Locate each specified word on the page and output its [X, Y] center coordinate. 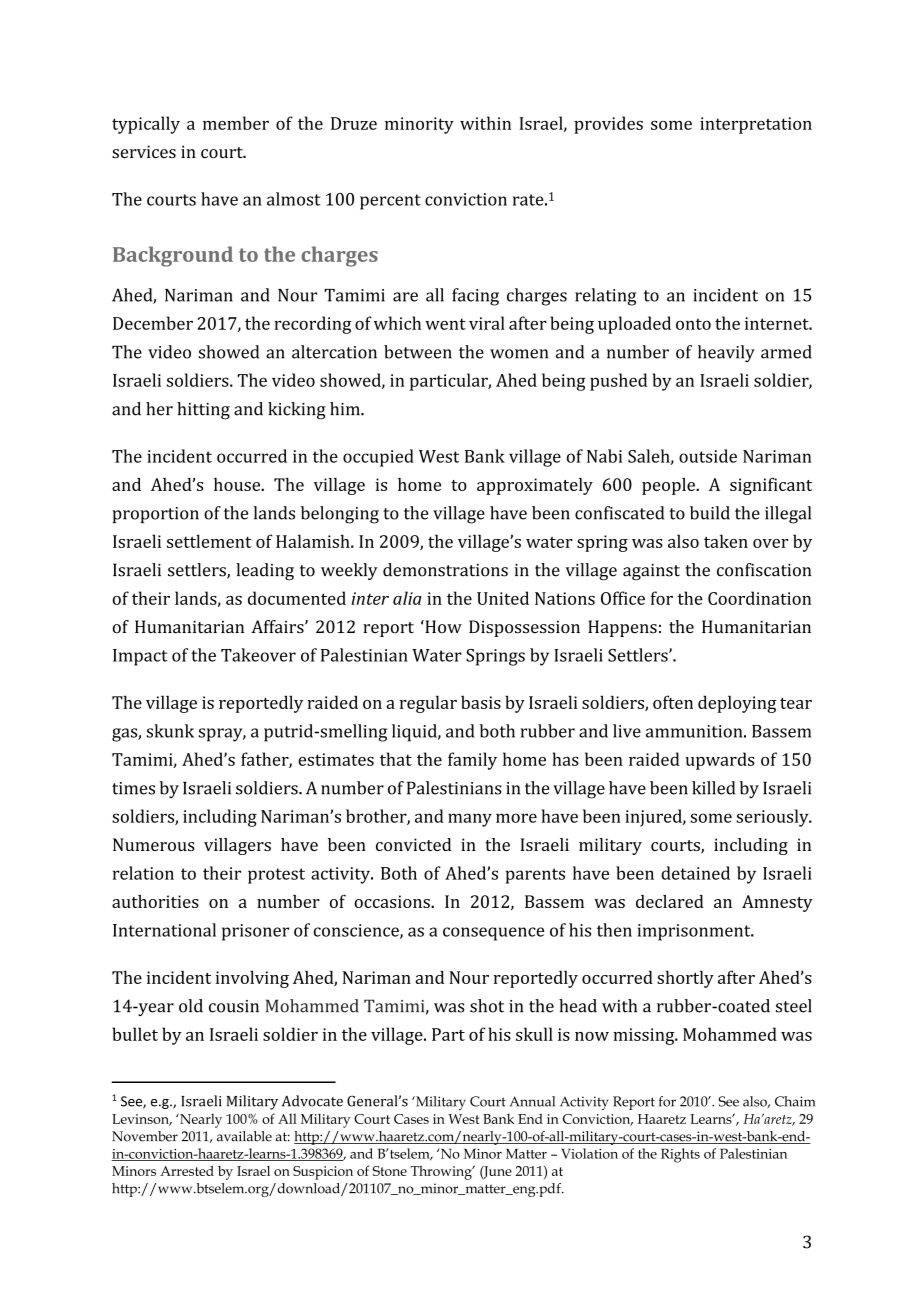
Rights [680, 1155]
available [244, 1136]
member [236, 123]
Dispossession [524, 628]
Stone [390, 1171]
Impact [140, 657]
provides [608, 125]
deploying [737, 704]
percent [390, 202]
